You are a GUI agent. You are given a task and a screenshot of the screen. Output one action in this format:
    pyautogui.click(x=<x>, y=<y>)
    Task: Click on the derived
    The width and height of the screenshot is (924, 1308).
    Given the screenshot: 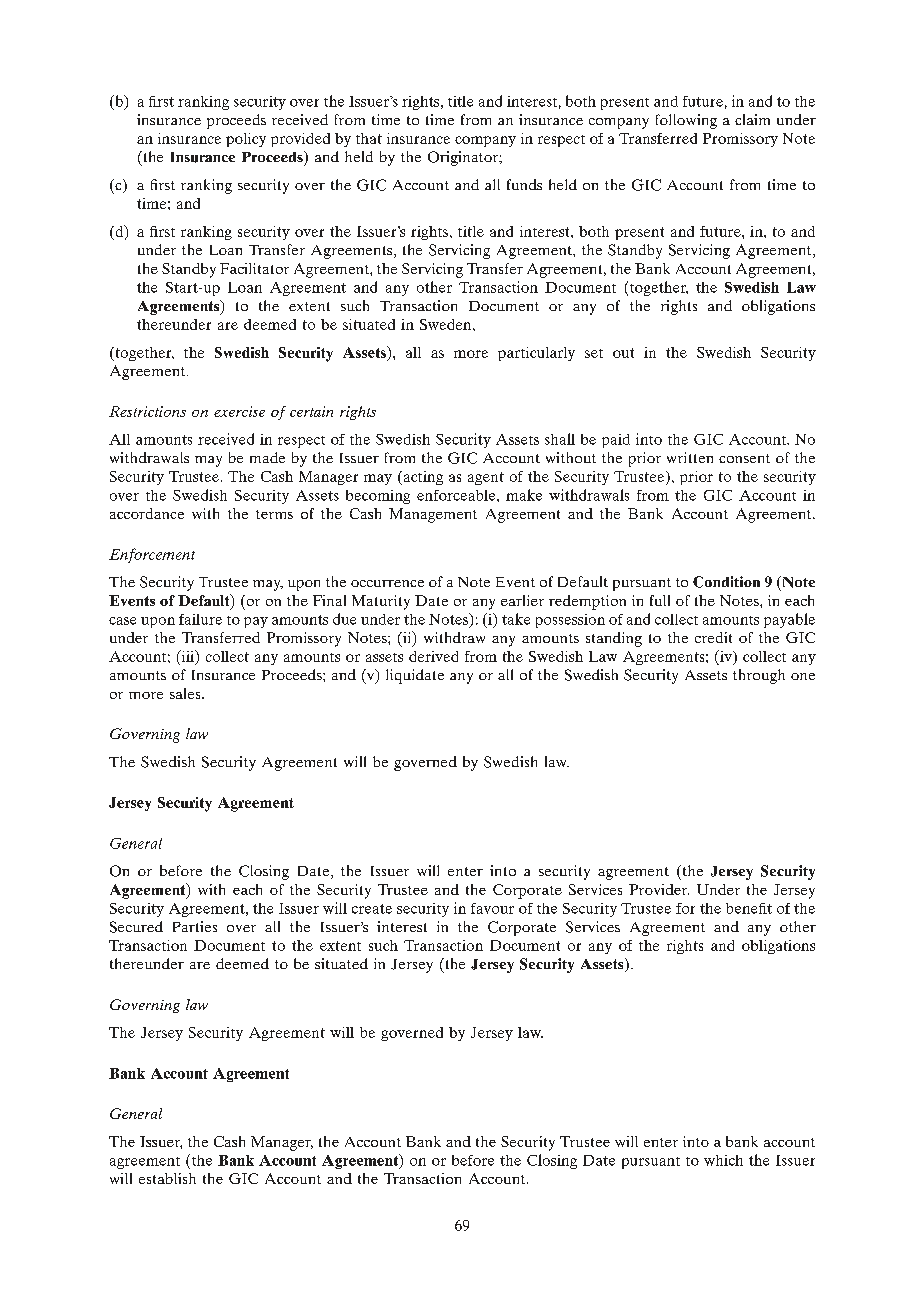 What is the action you would take?
    pyautogui.click(x=433, y=656)
